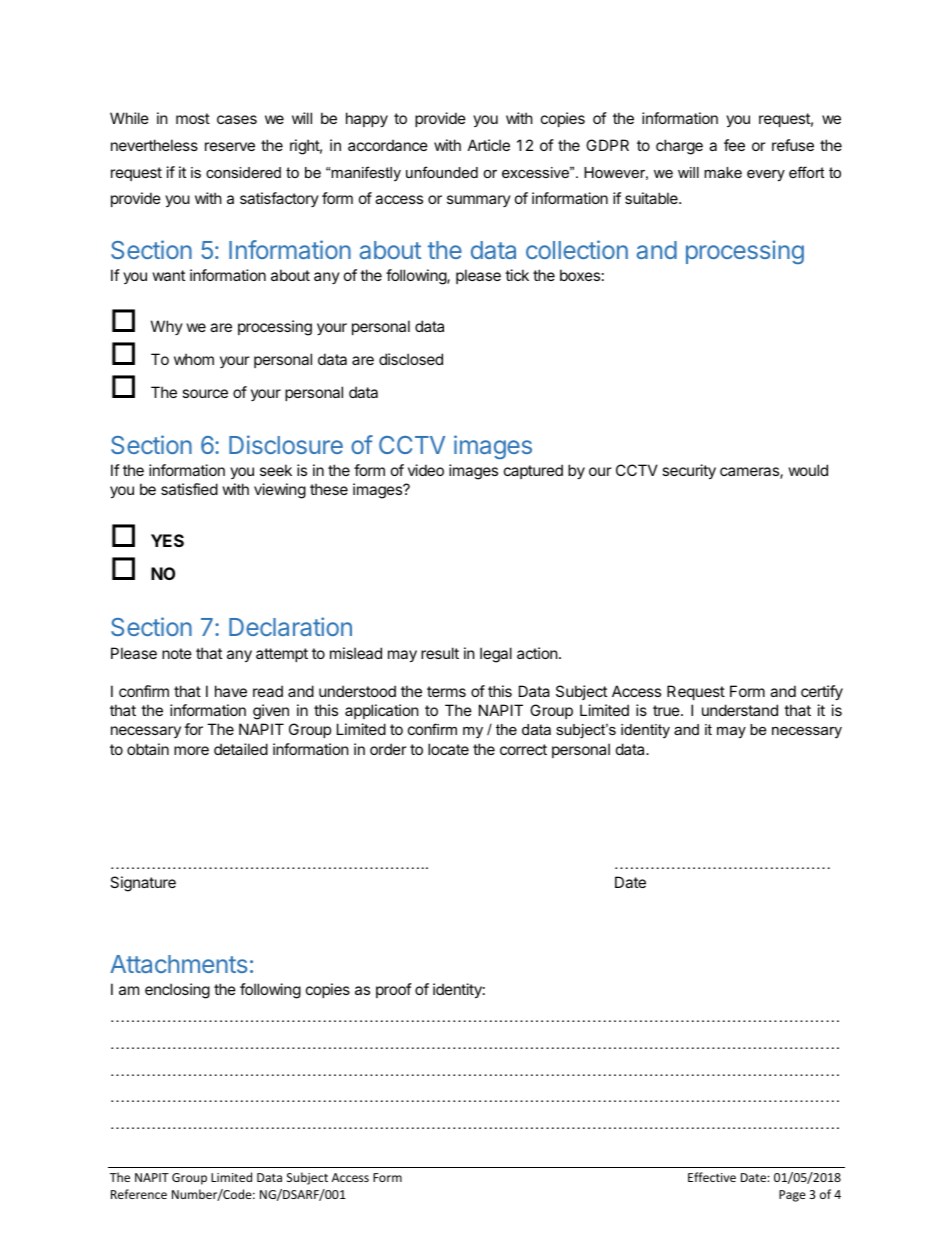 This screenshot has width=952, height=1233. Describe the element at coordinates (740, 710) in the screenshot. I see `understand` at that location.
